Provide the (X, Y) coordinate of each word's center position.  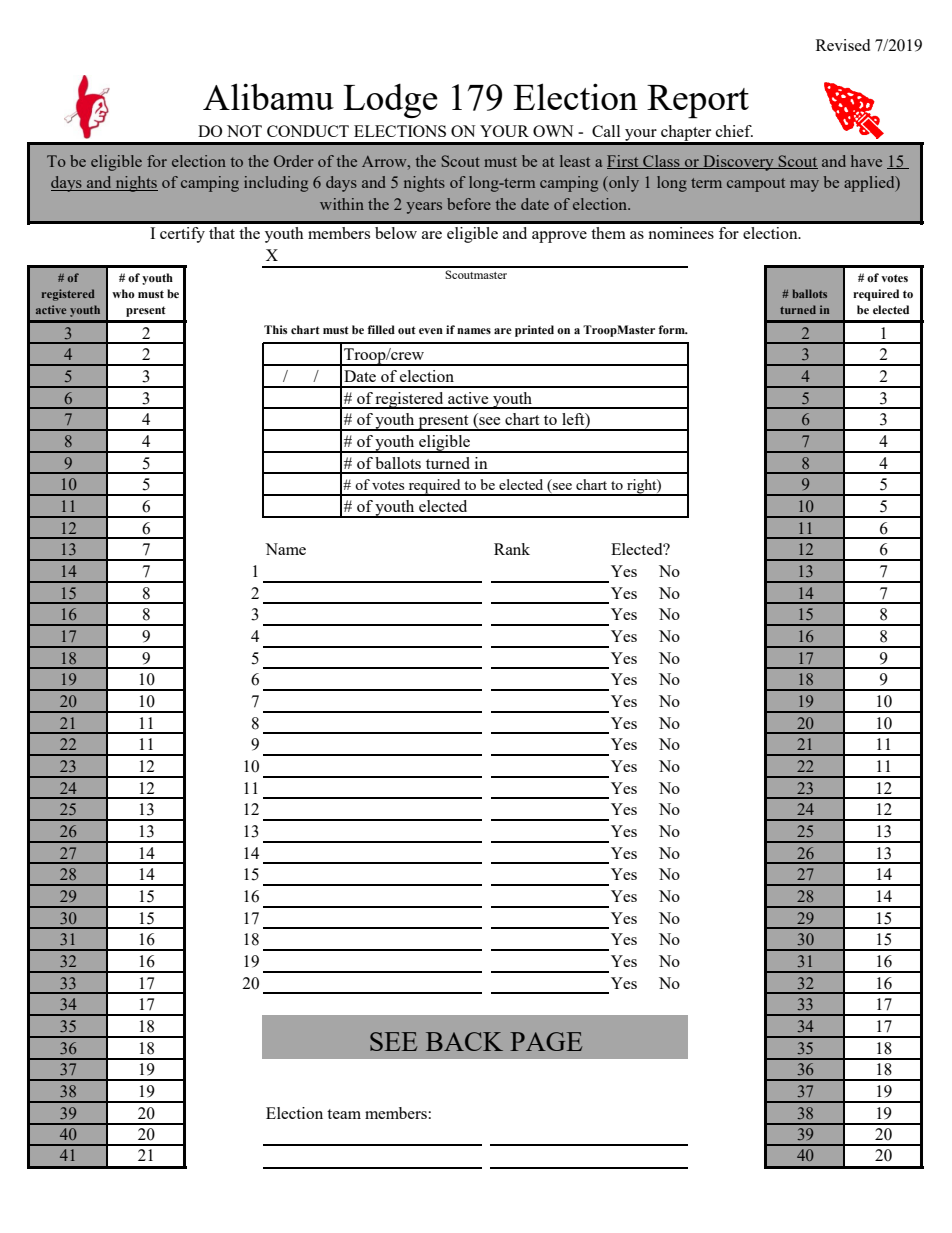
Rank (512, 549)
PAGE (546, 1041)
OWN (553, 131)
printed (534, 331)
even (431, 331)
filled (381, 329)
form (672, 329)
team (344, 1114)
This (275, 329)
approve (559, 237)
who (123, 294)
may (804, 186)
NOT (244, 131)
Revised (843, 45)
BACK (464, 1041)
